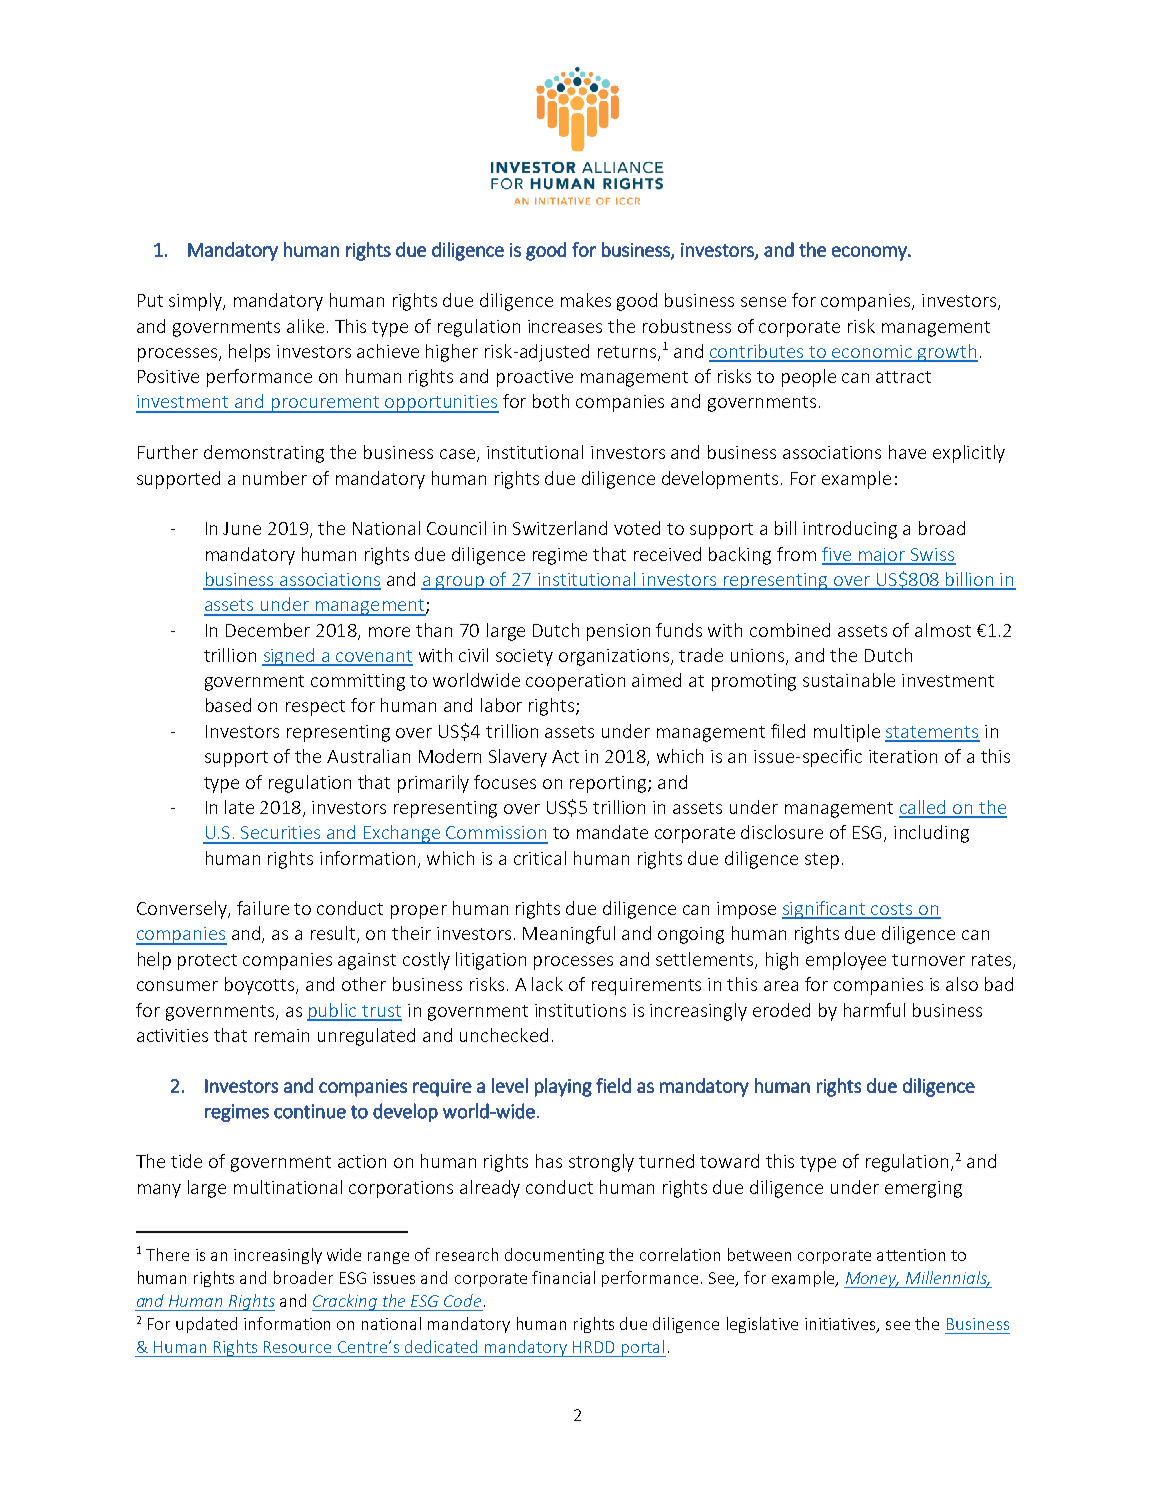  Describe the element at coordinates (873, 353) in the screenshot. I see `economic` at that location.
